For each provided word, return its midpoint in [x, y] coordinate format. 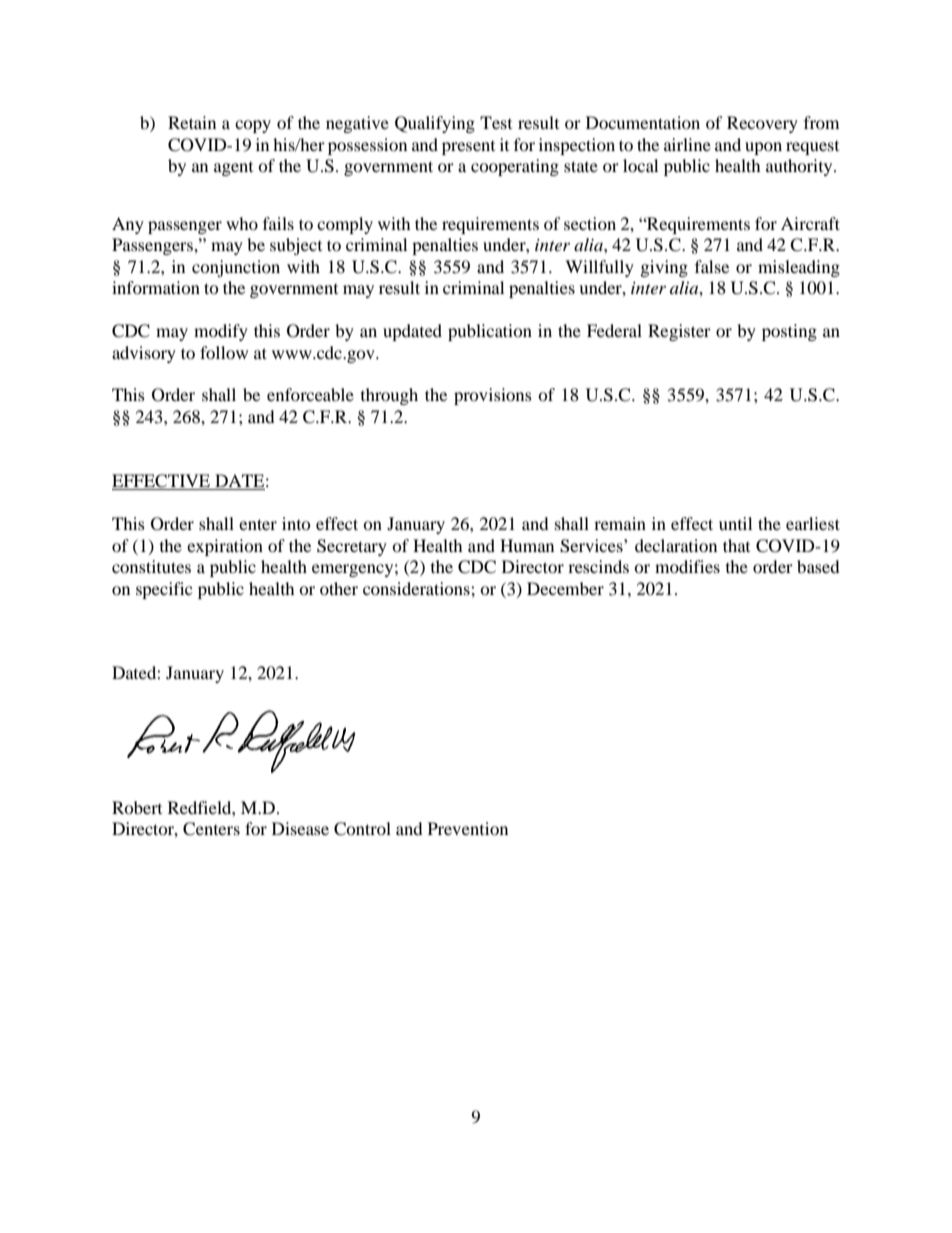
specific [164, 590]
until [735, 523]
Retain [192, 122]
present [468, 148]
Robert [137, 807]
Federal [614, 330]
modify [221, 332]
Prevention [468, 828]
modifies [687, 566]
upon [763, 148]
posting [789, 332]
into [296, 523]
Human [527, 545]
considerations [417, 588]
